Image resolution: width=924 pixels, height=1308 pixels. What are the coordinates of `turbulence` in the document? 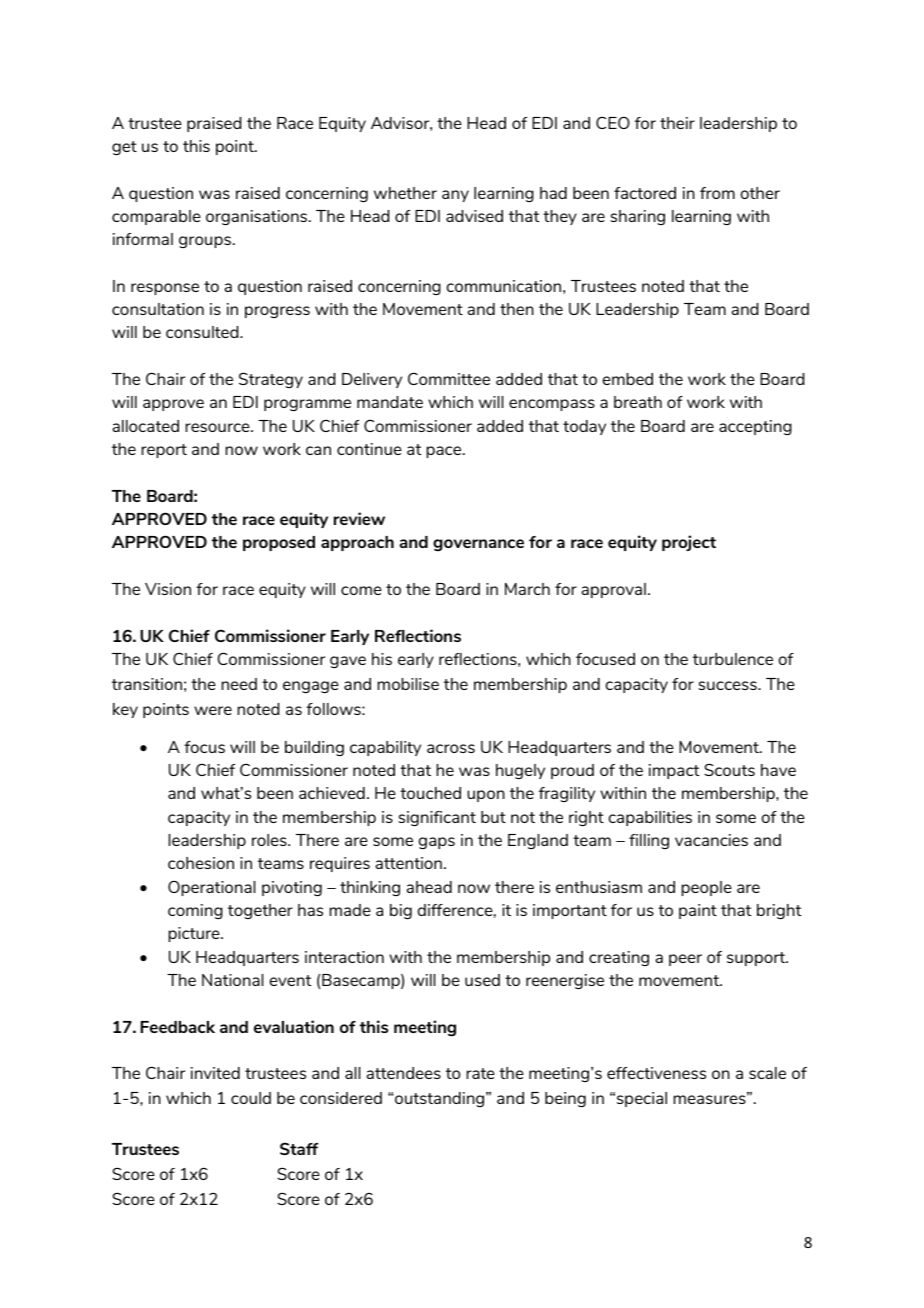 It's located at (733, 659).
